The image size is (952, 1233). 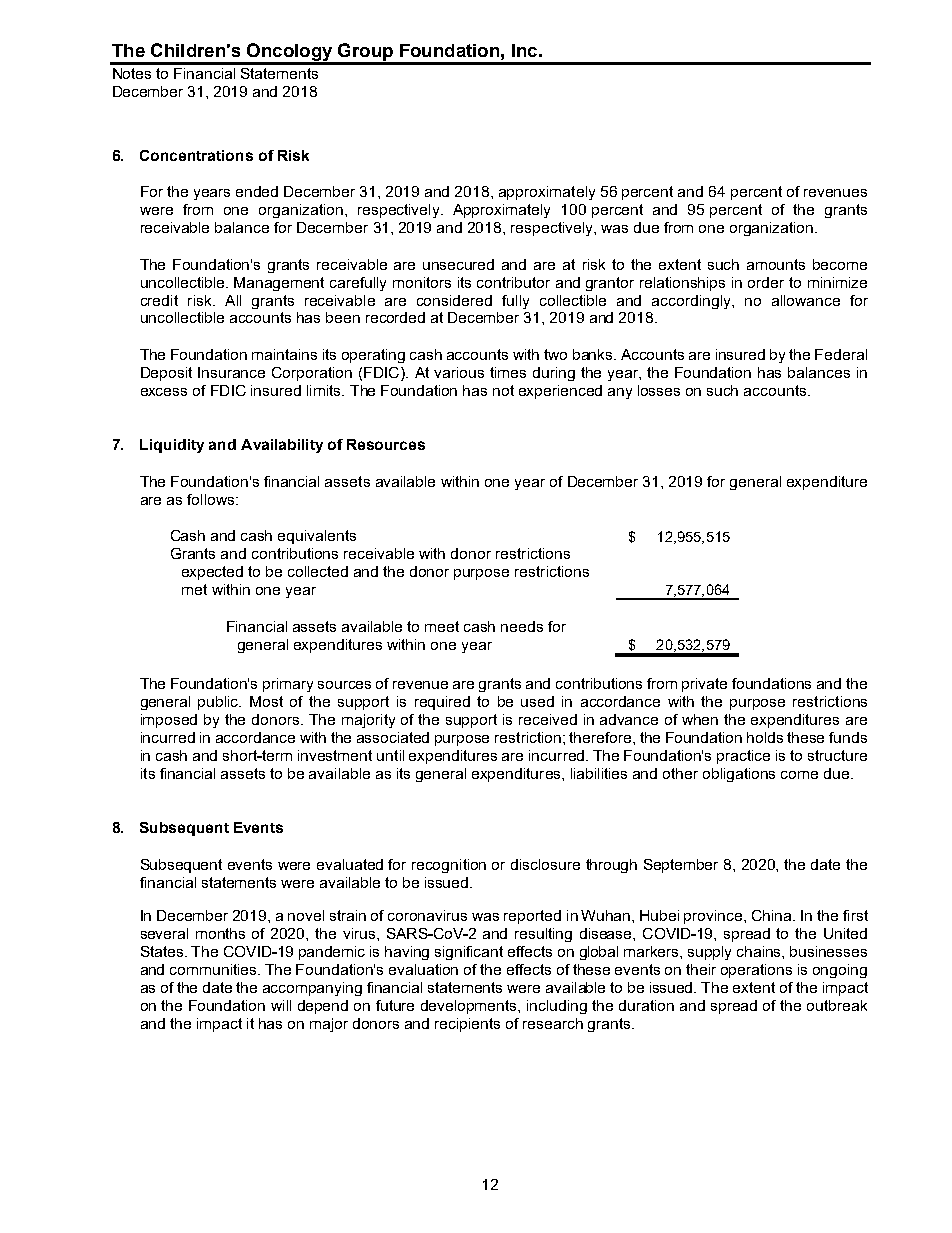 What do you see at coordinates (335, 755) in the screenshot?
I see `investment` at bounding box center [335, 755].
